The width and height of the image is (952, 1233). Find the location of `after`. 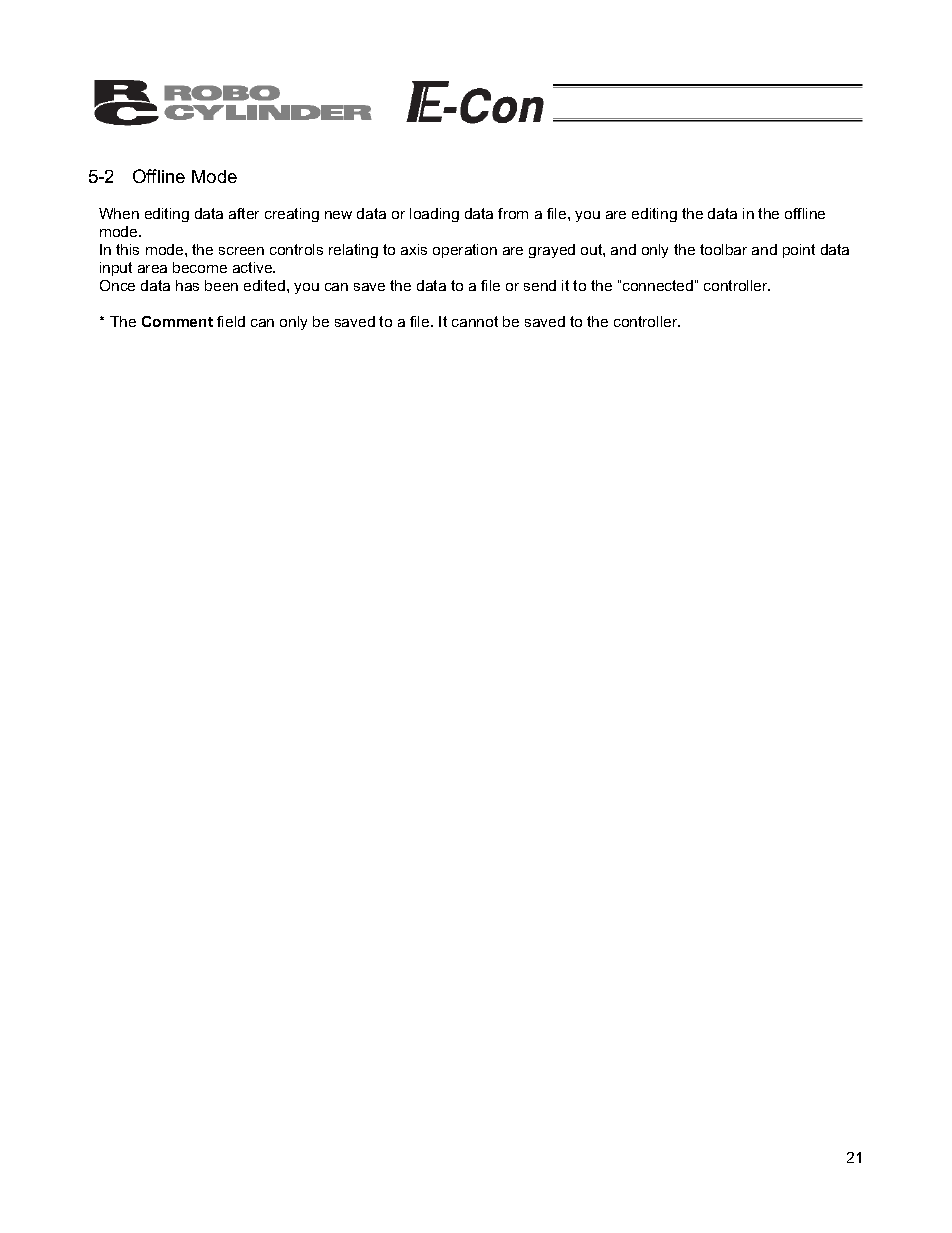

after is located at coordinates (244, 213).
